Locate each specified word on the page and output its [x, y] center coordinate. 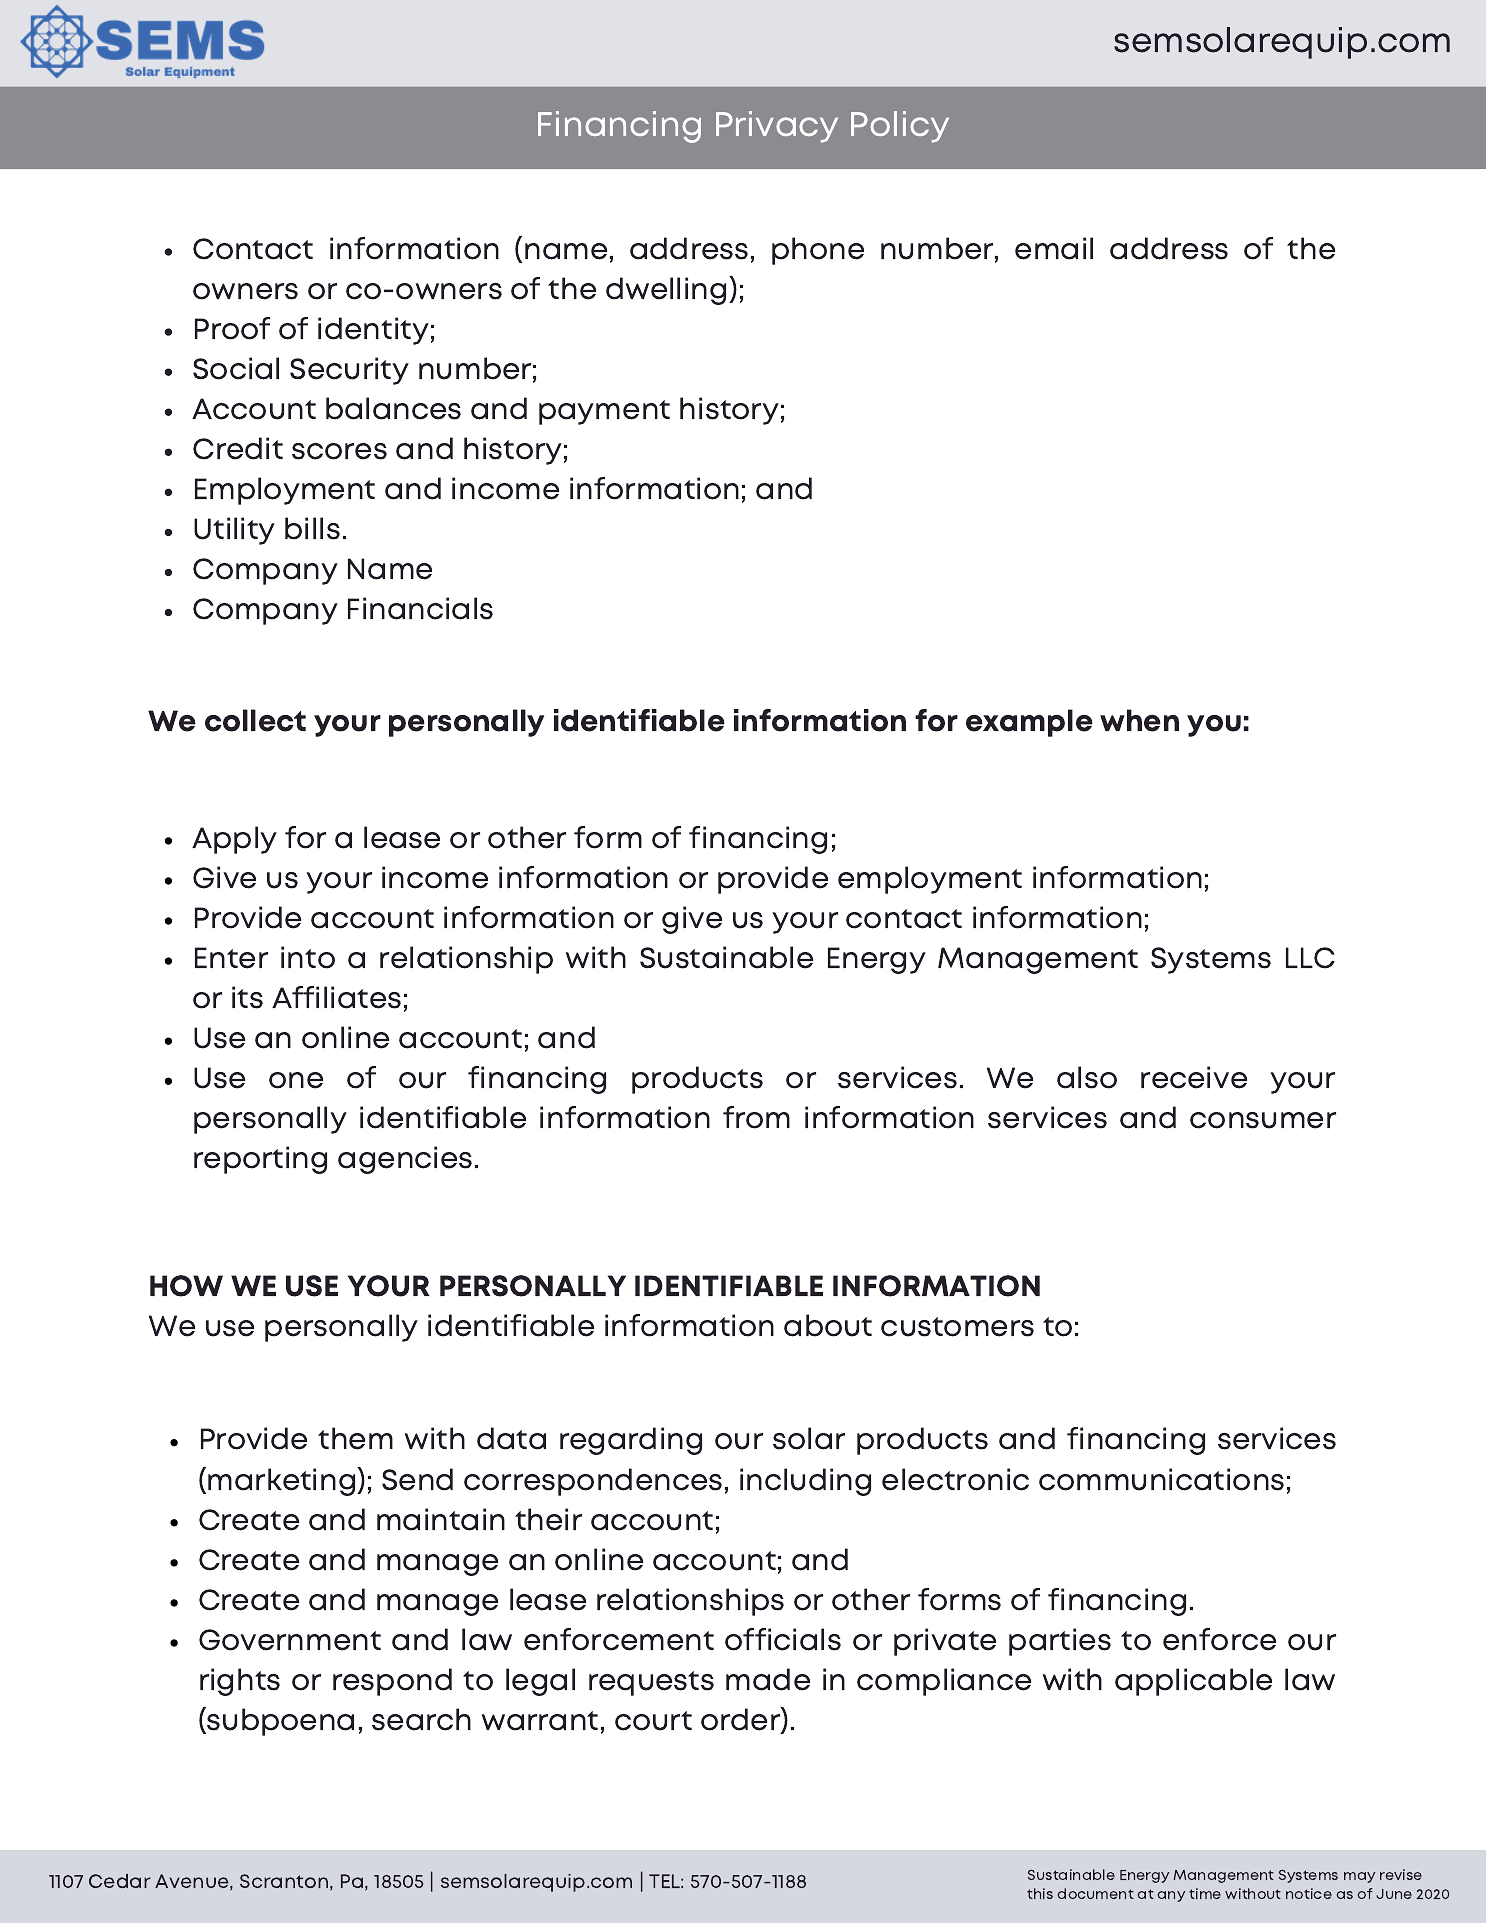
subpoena [280, 1722]
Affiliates [336, 997]
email [1054, 248]
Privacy [777, 127]
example [1029, 723]
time [1205, 1893]
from [756, 1117]
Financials [420, 608]
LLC [1310, 958]
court [653, 1721]
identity [373, 331]
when [1139, 720]
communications [1161, 1479]
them [355, 1438]
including [805, 1482]
